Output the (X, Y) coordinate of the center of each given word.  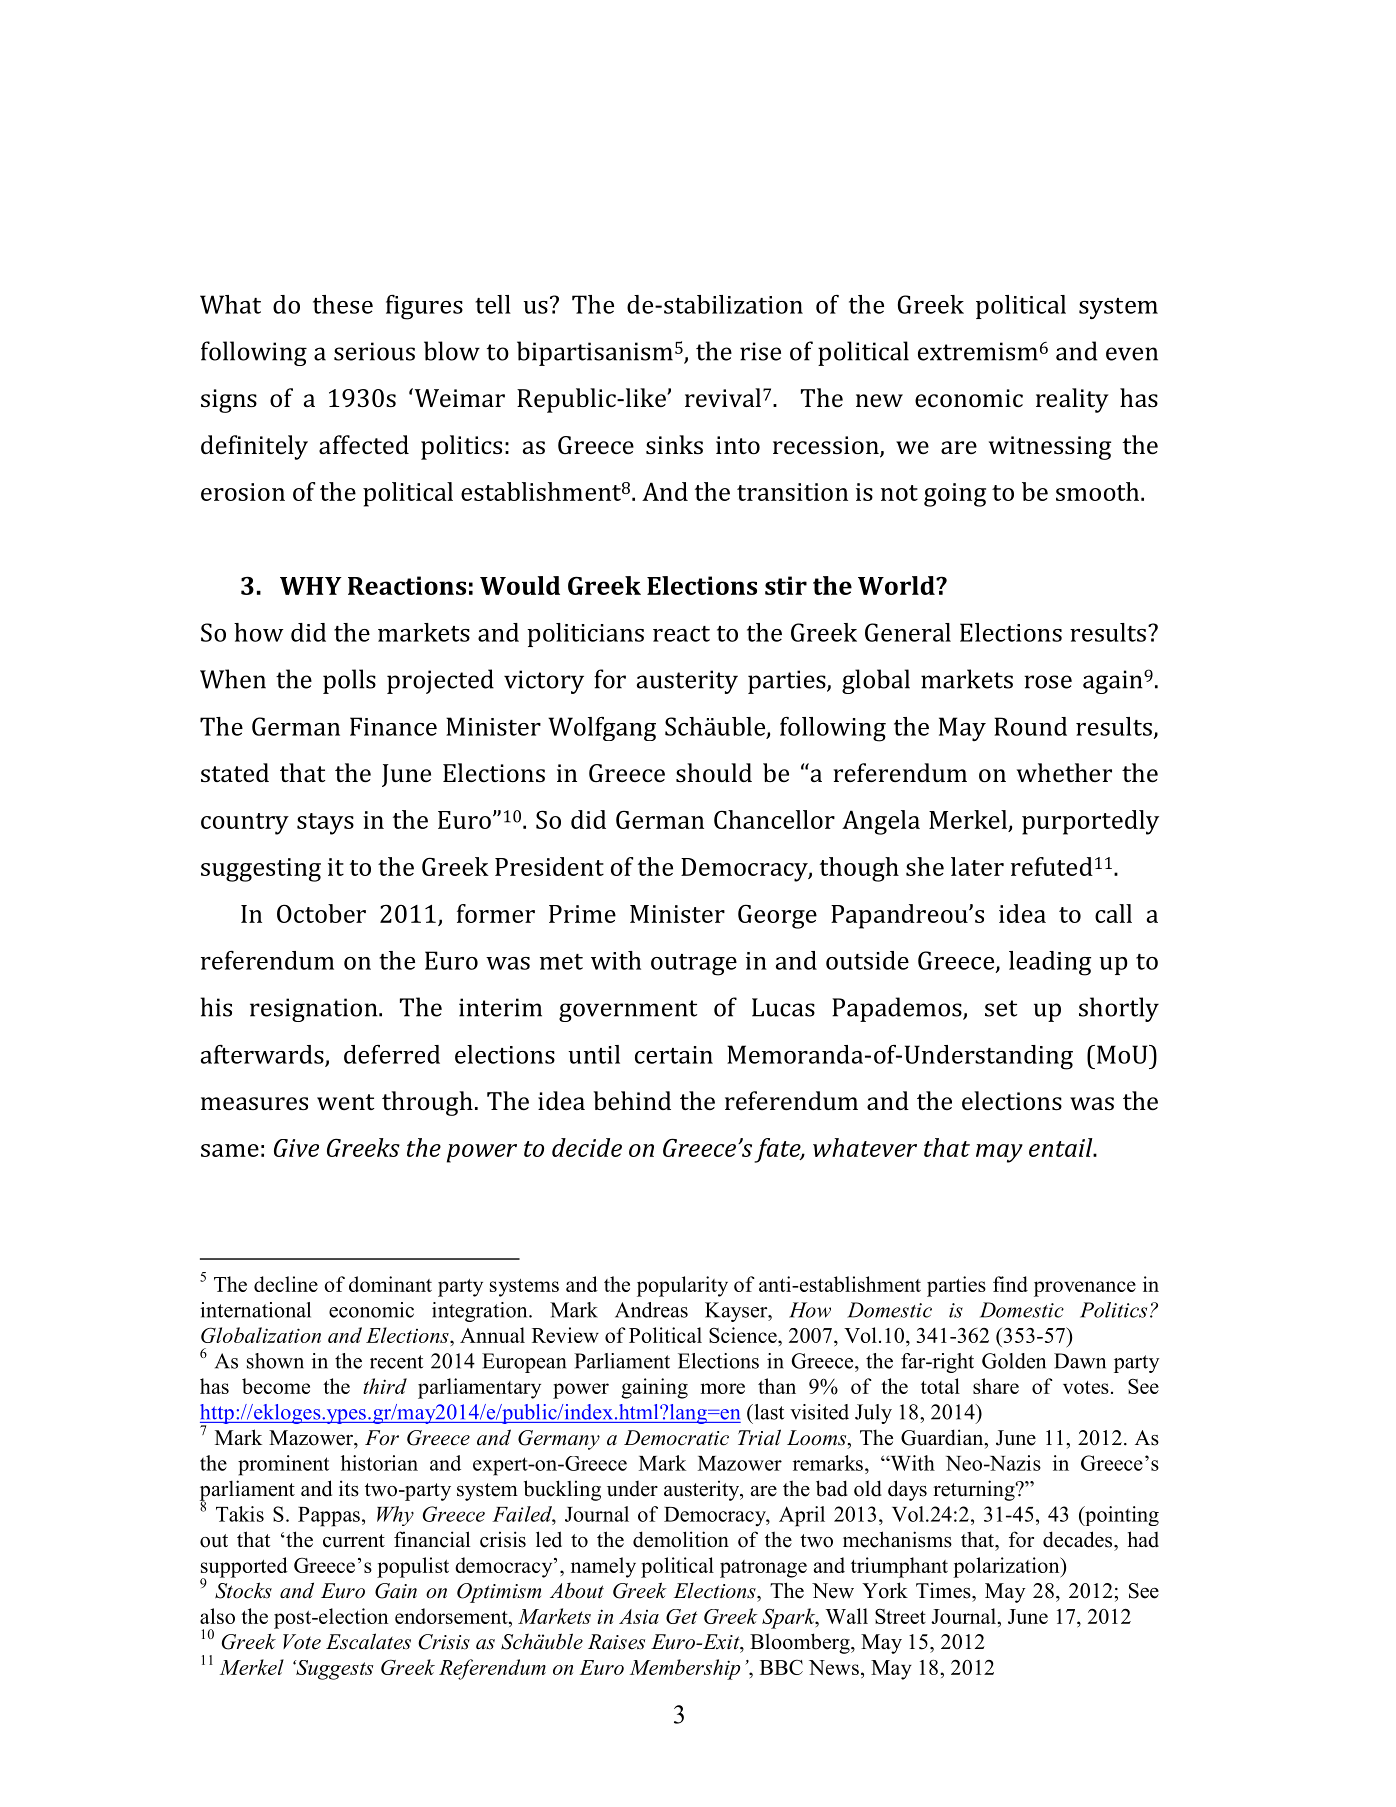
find (1010, 1284)
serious (374, 351)
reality (1072, 400)
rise (760, 351)
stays (325, 824)
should (714, 772)
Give (296, 1148)
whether (1064, 772)
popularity (682, 1286)
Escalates (368, 1641)
